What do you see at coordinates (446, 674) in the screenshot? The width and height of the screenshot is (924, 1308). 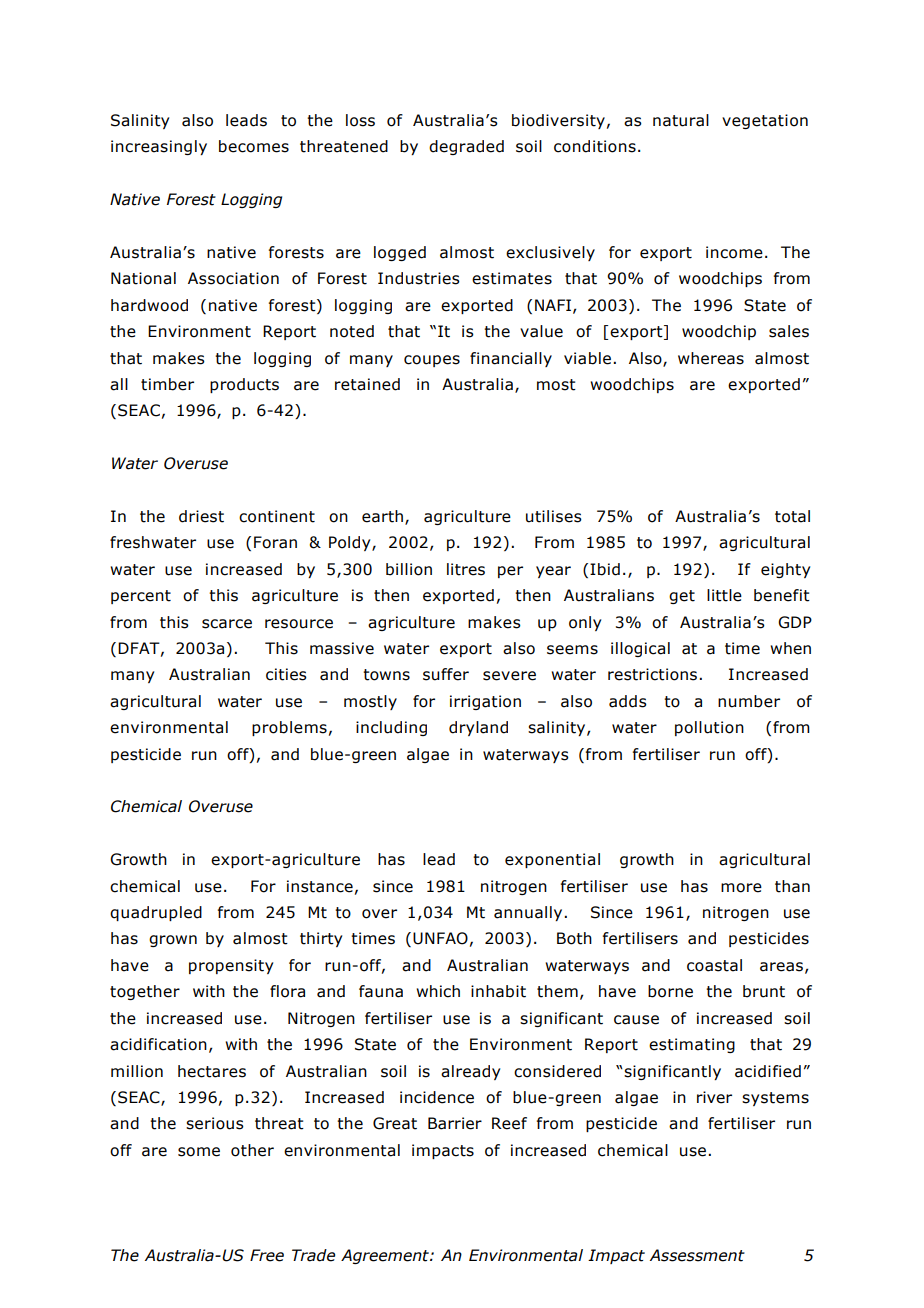 I see `suffer` at bounding box center [446, 674].
